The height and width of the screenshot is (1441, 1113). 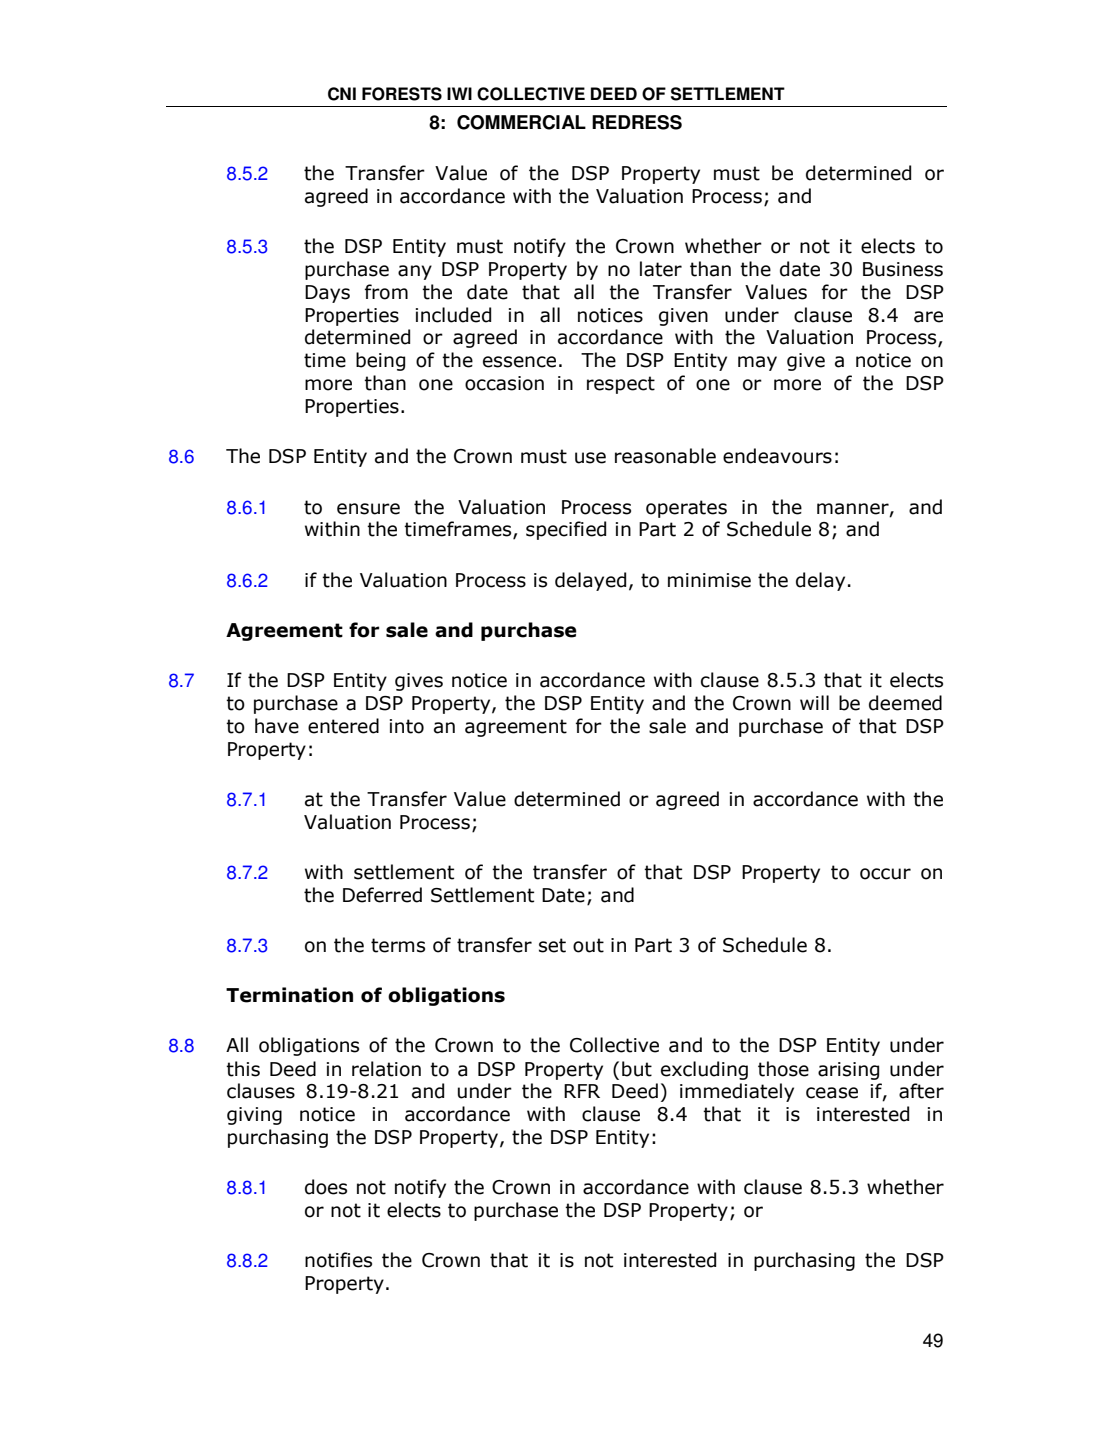 I want to click on Business, so click(x=903, y=269).
